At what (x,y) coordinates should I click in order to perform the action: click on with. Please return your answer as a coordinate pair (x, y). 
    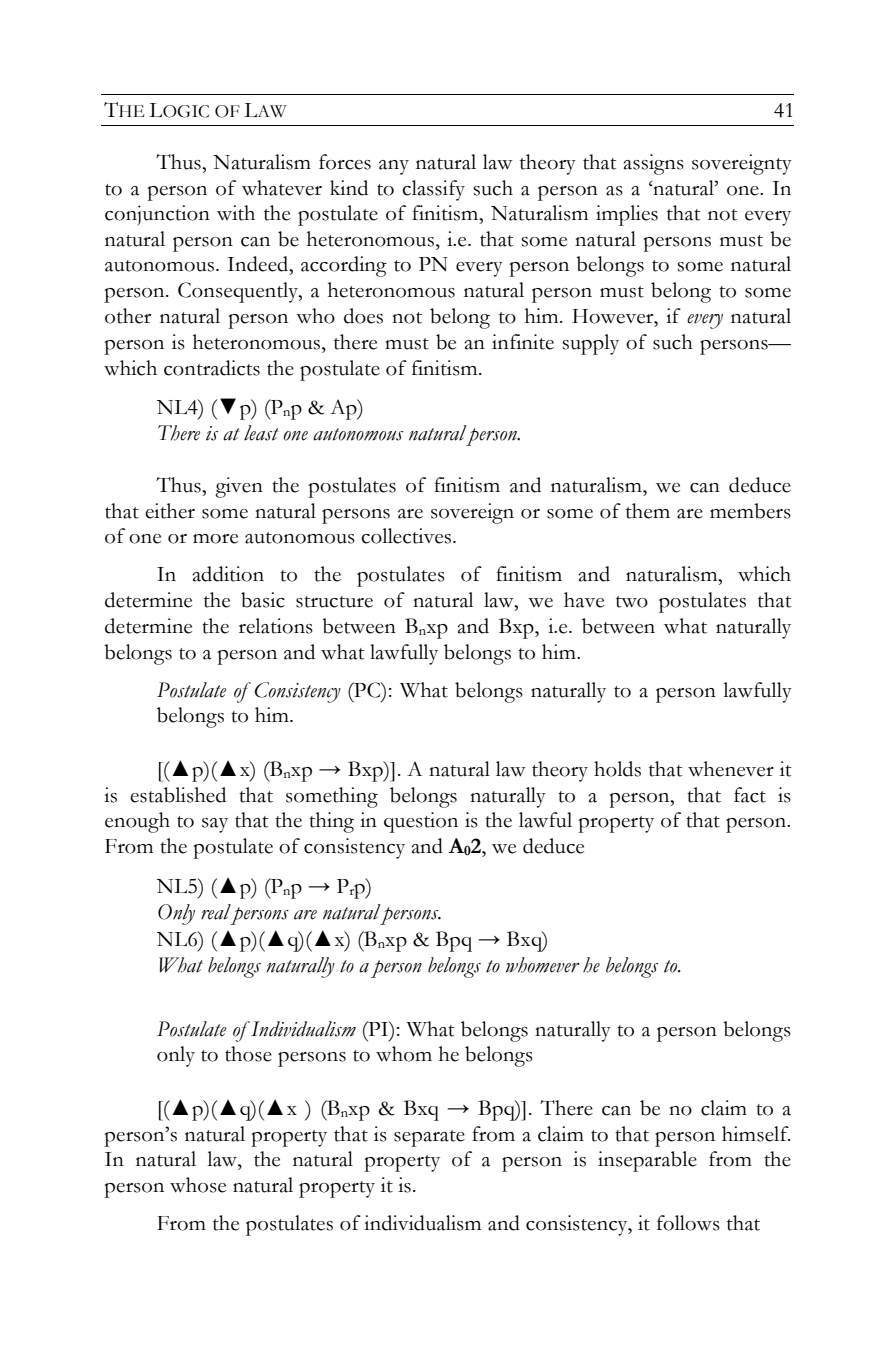
    Looking at the image, I should click on (236, 213).
